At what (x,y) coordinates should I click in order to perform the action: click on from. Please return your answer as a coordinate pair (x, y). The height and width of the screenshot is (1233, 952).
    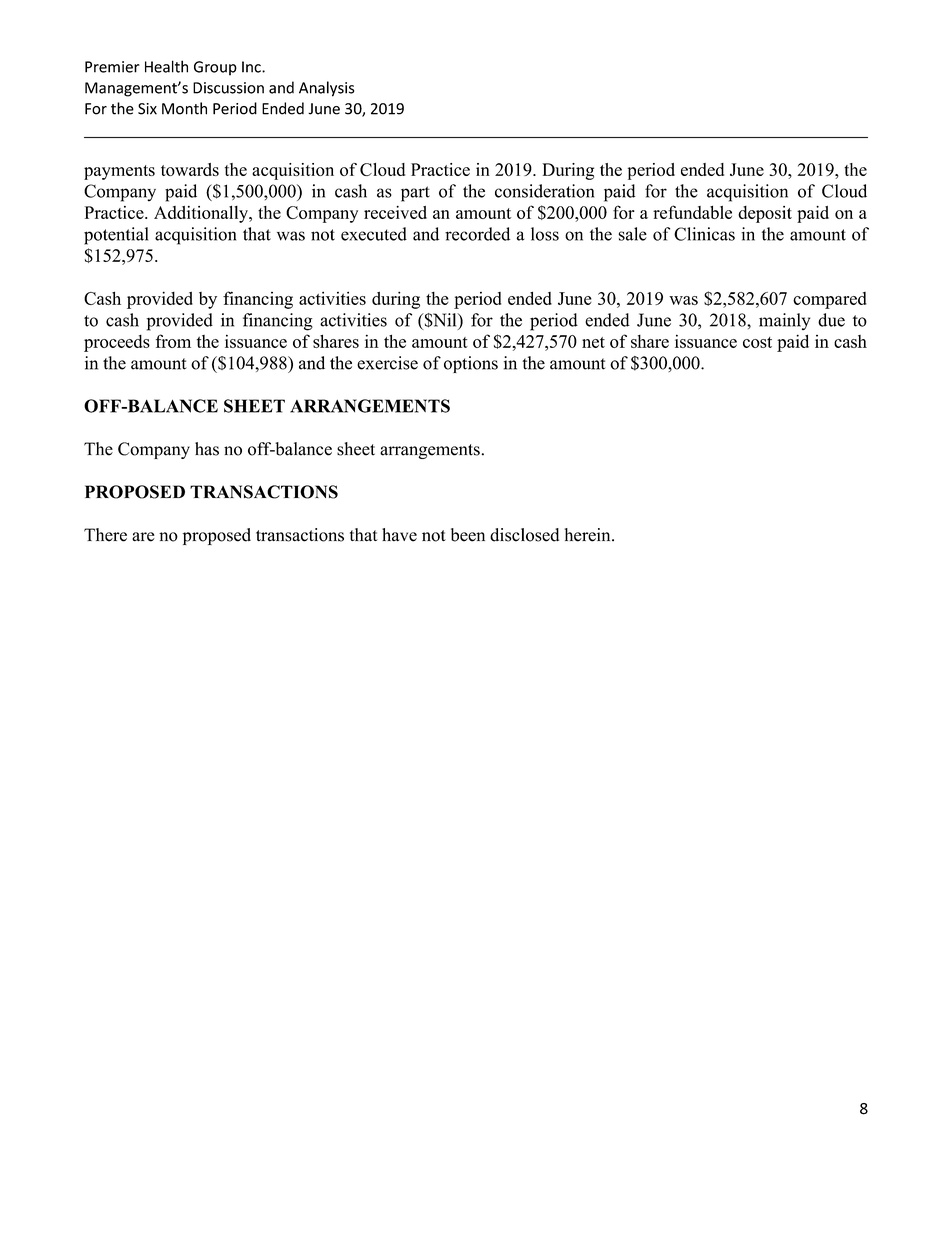
    Looking at the image, I should click on (173, 341).
